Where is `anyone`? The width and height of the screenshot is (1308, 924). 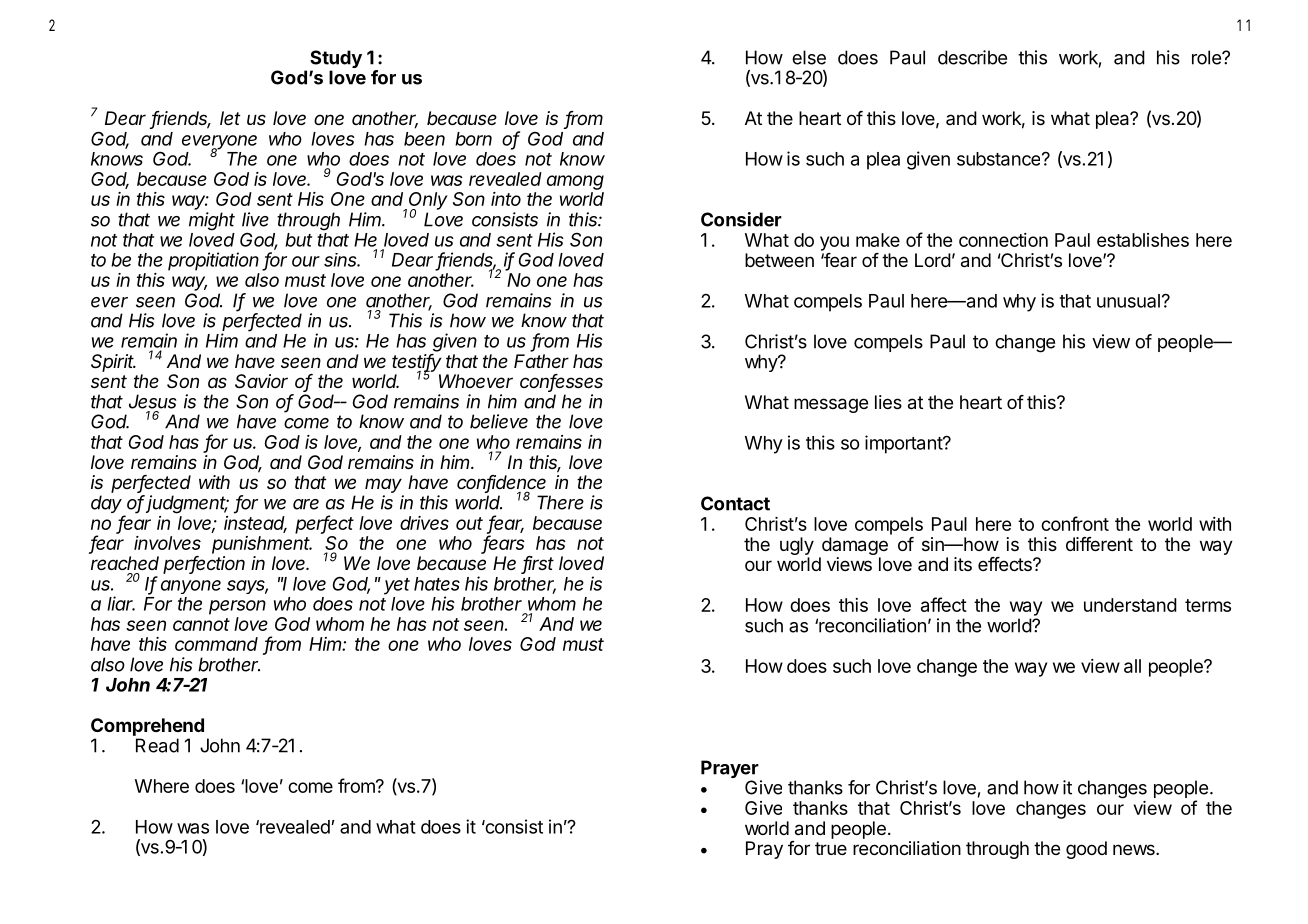 anyone is located at coordinates (191, 587).
